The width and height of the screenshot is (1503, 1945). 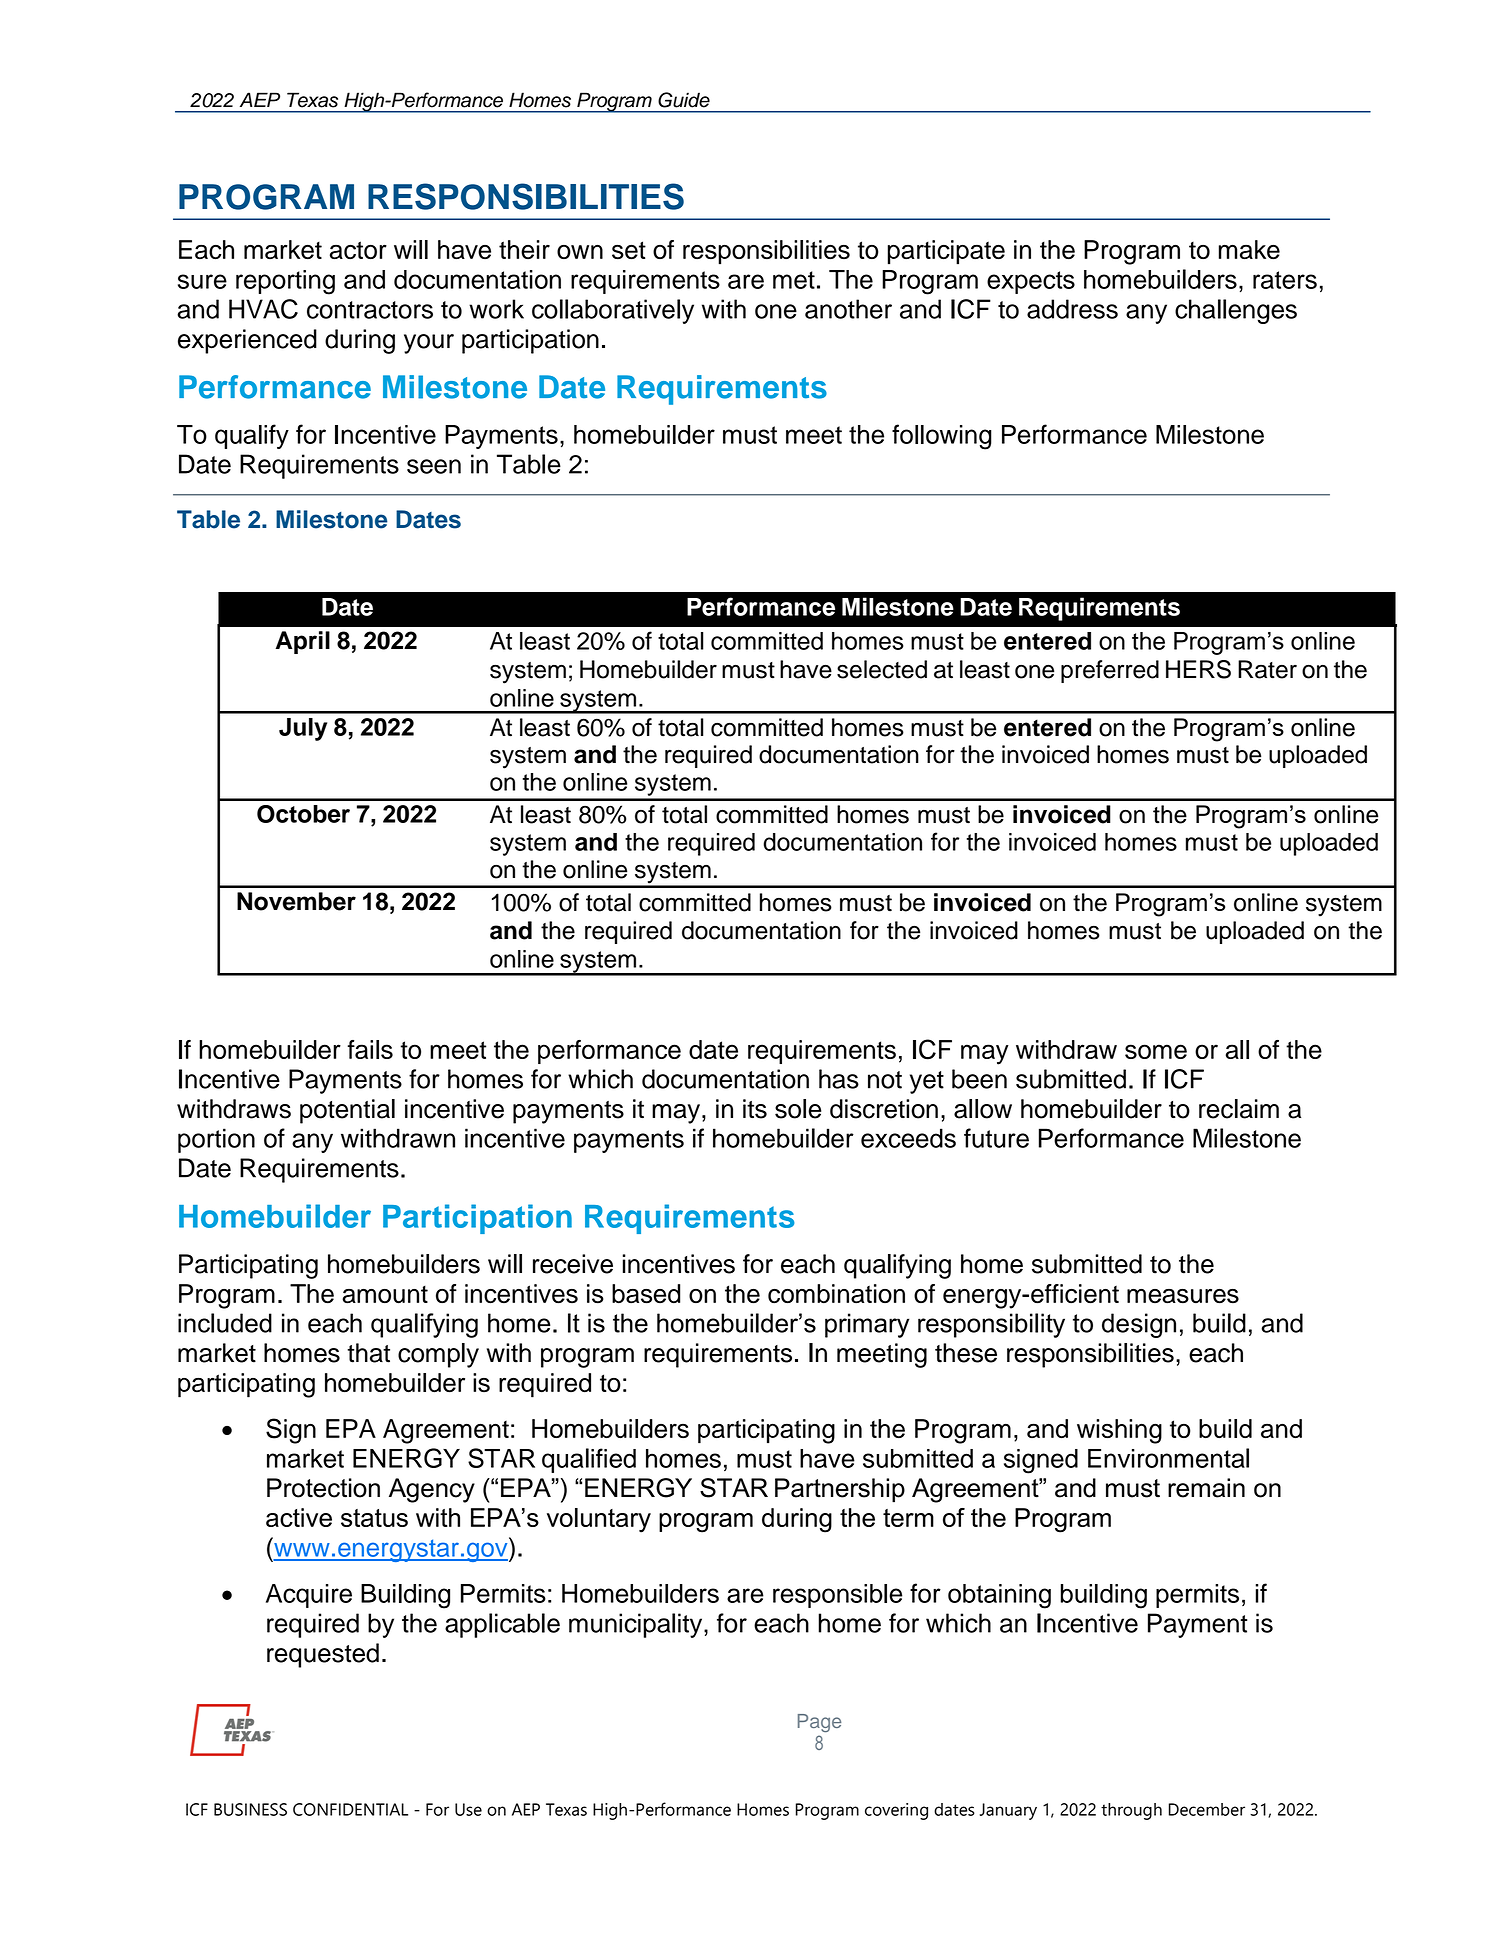 What do you see at coordinates (350, 1809) in the screenshot?
I see `CONFIDENTIAL` at bounding box center [350, 1809].
